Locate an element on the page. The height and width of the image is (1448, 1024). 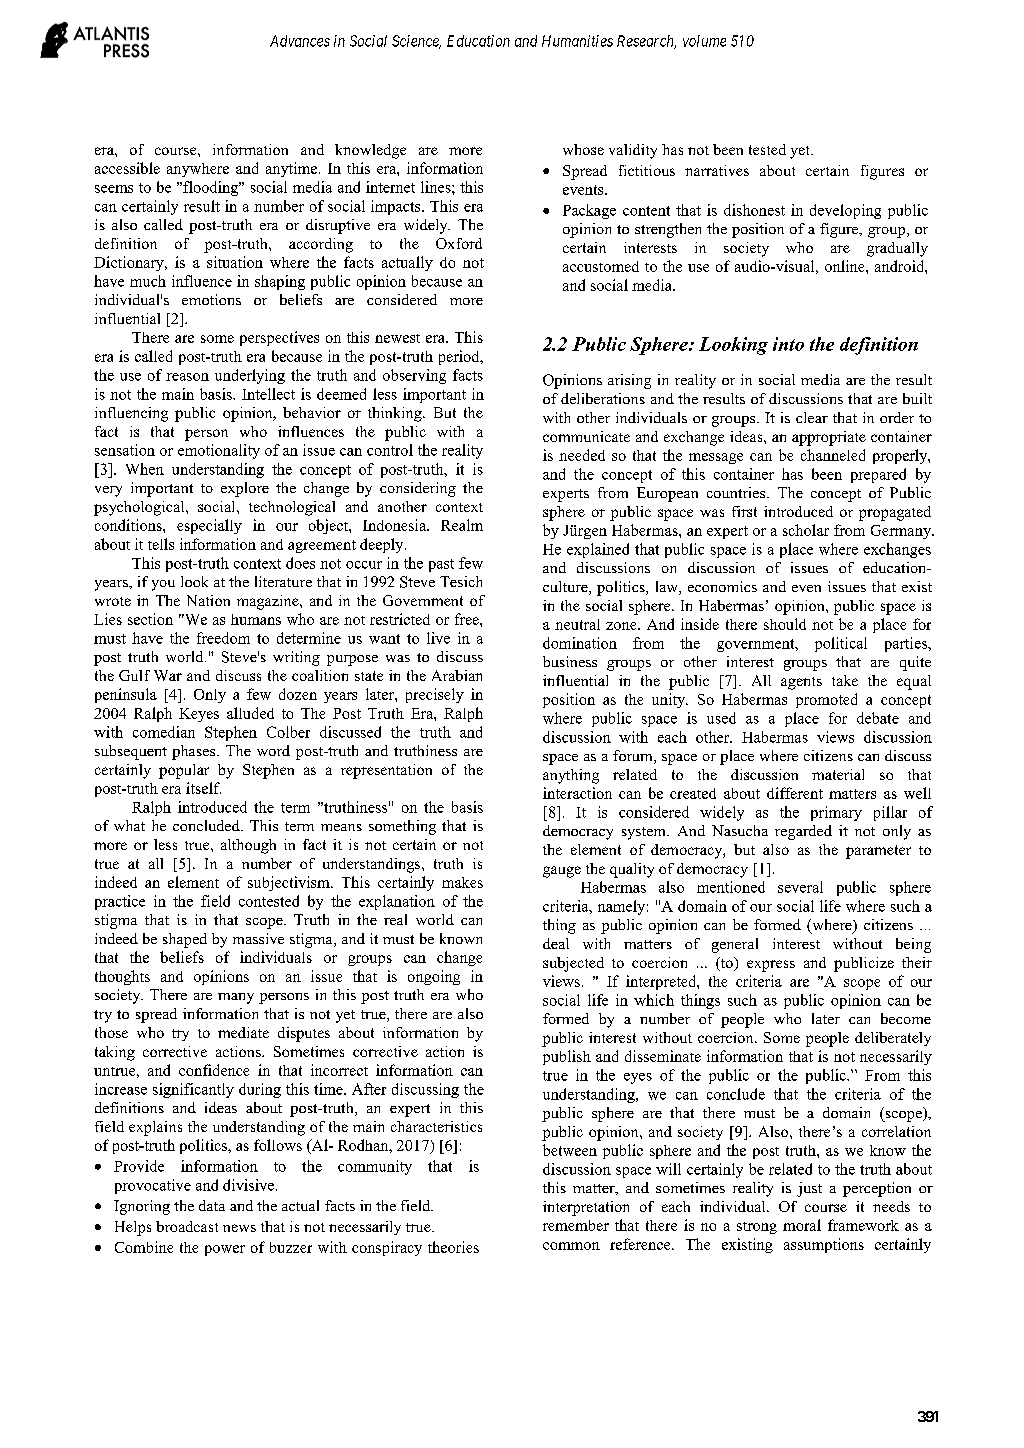
Humanities is located at coordinates (577, 41).
